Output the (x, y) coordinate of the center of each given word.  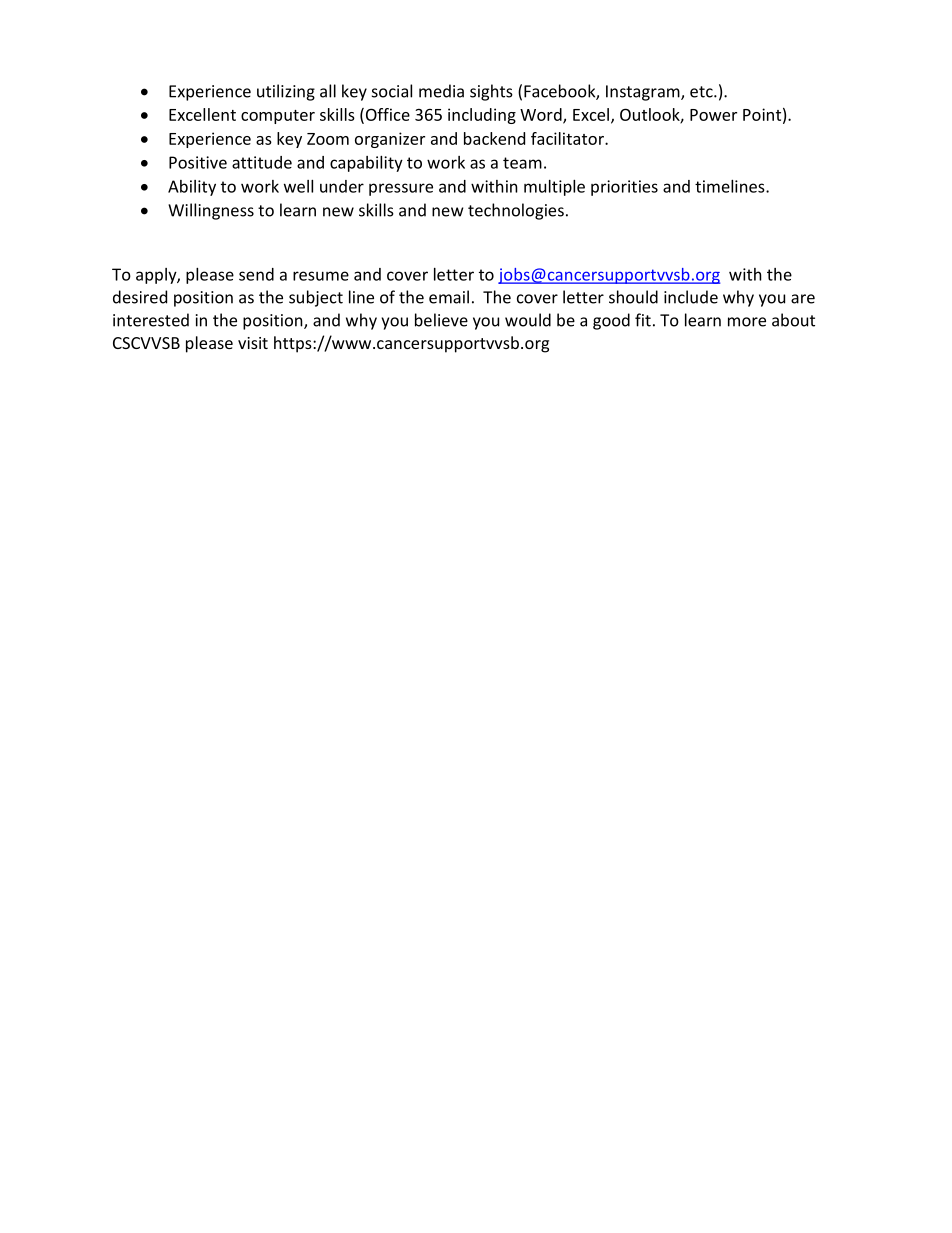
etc (702, 92)
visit (253, 343)
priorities (624, 188)
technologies (516, 211)
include (691, 297)
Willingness (211, 211)
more (747, 322)
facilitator (568, 138)
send (256, 274)
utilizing (286, 92)
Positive (198, 162)
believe (441, 320)
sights (491, 92)
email (449, 297)
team (522, 163)
